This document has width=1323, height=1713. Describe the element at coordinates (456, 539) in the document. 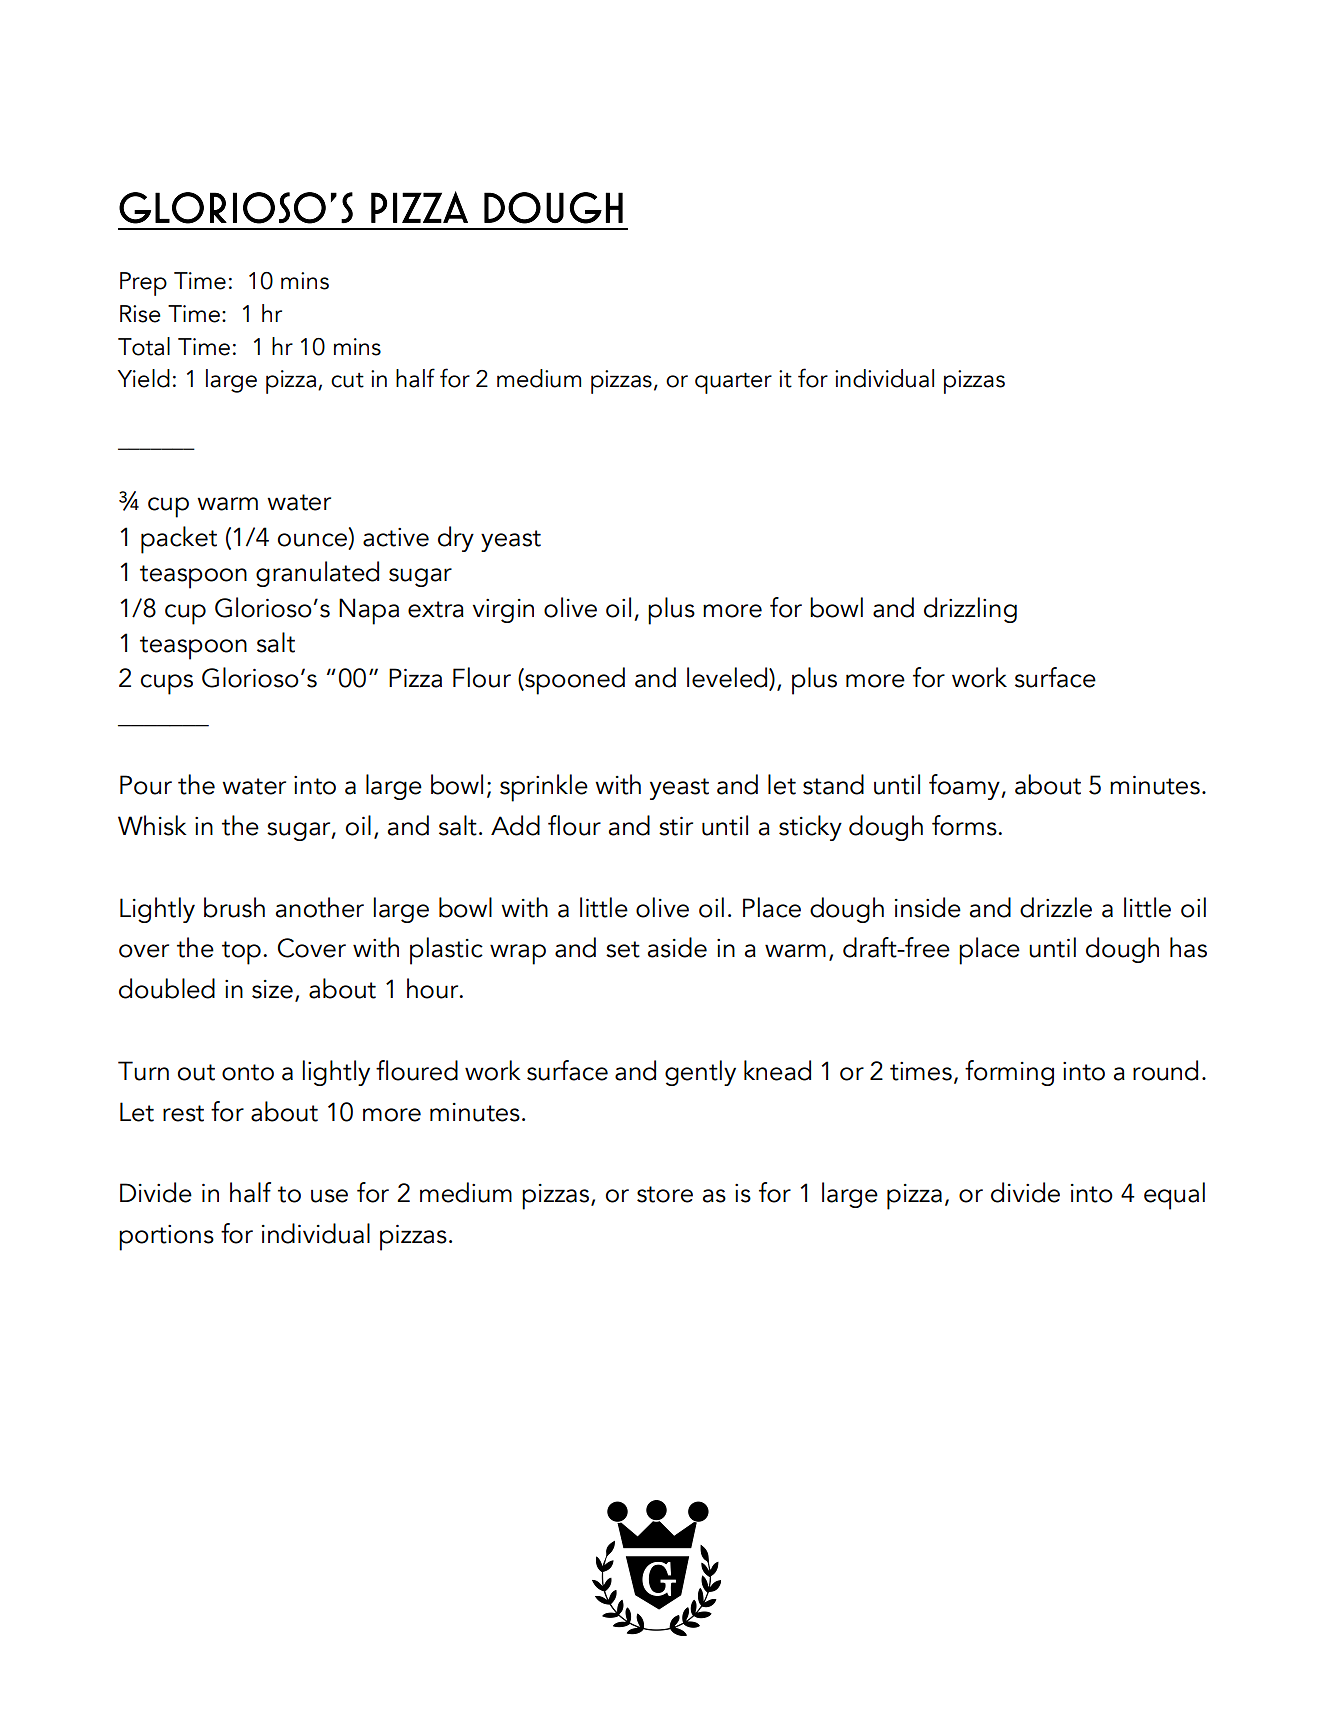

I see `dry` at that location.
